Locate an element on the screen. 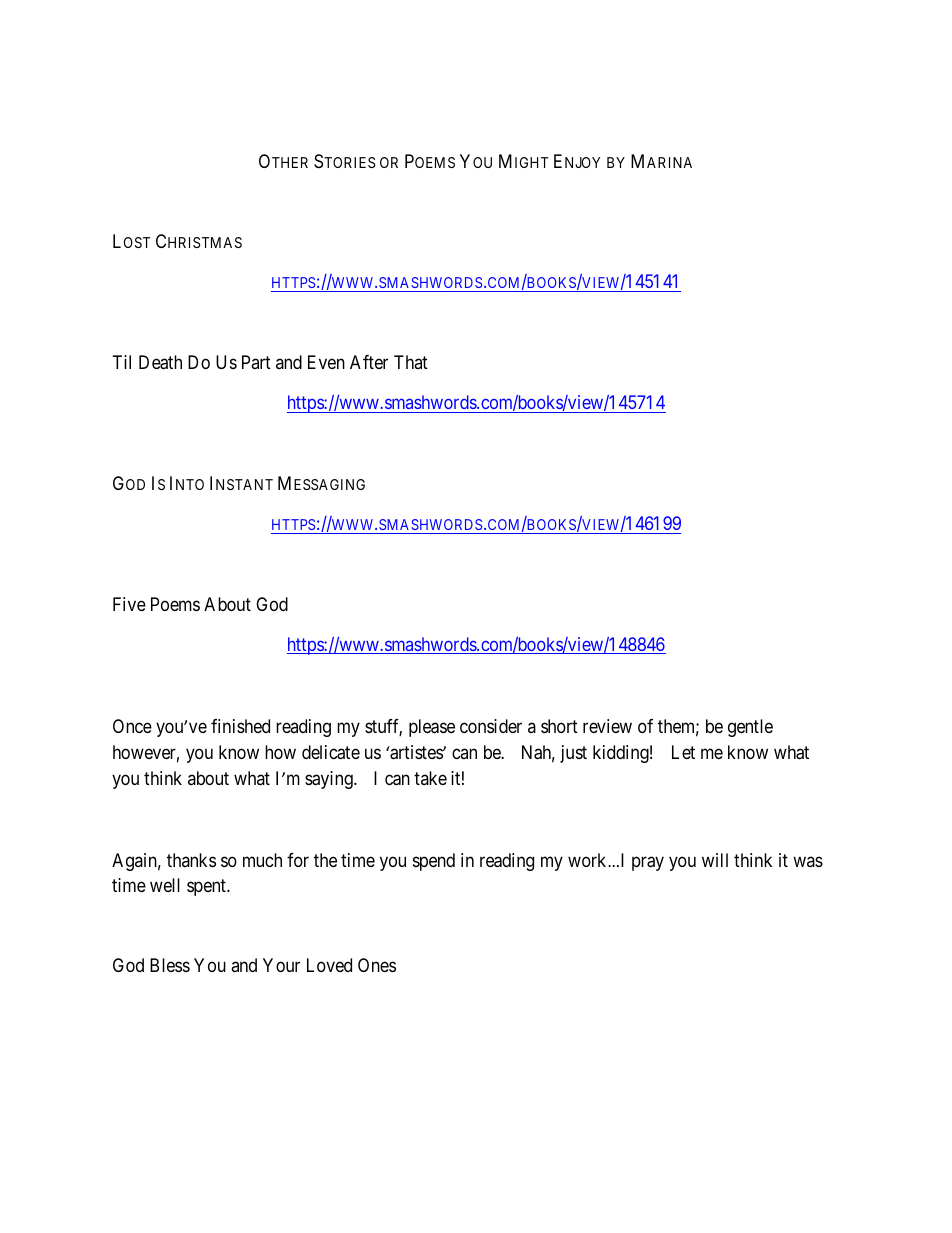 This screenshot has height=1233, width=952. will is located at coordinates (715, 860).
